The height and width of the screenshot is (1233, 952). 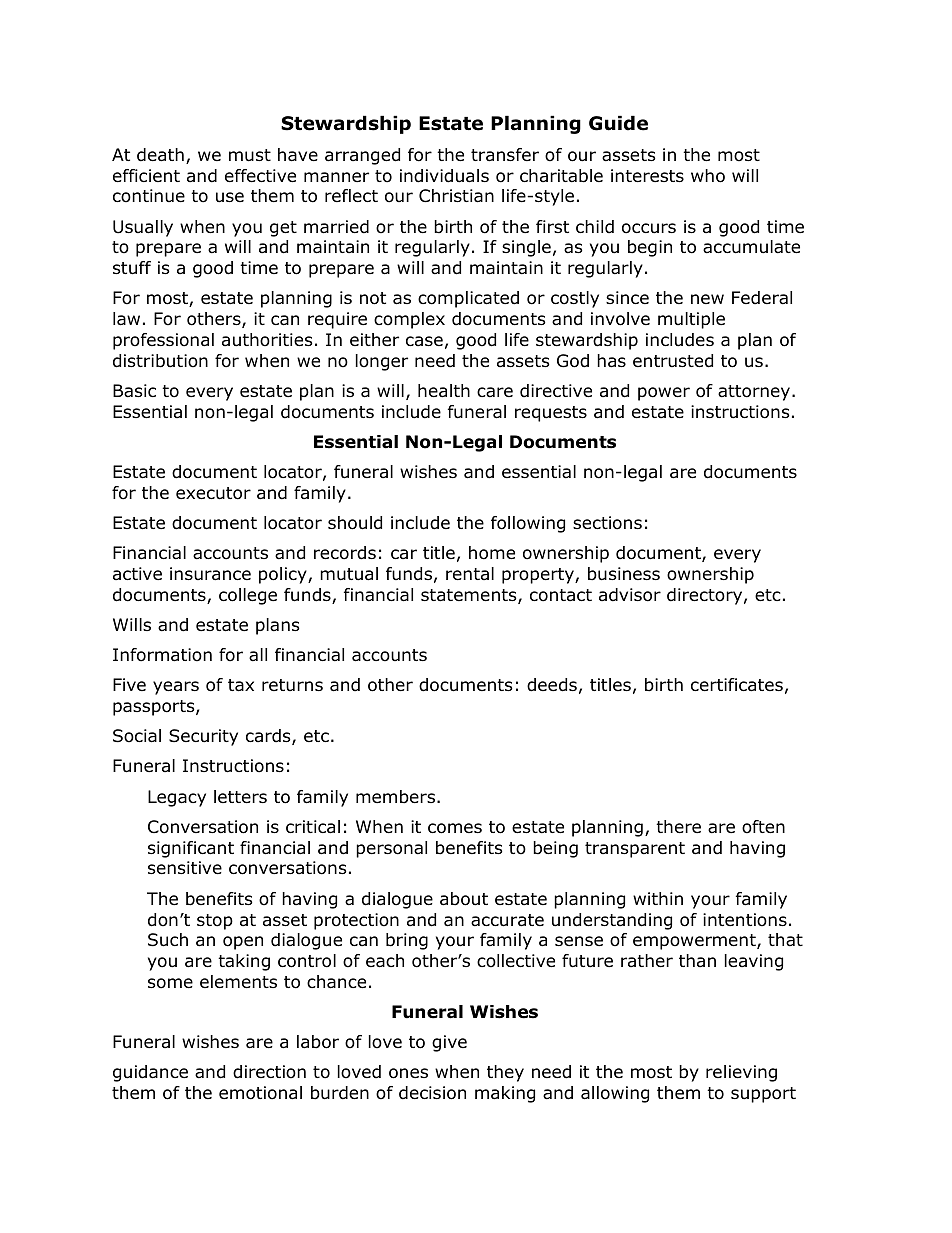 I want to click on statements, so click(x=470, y=596).
